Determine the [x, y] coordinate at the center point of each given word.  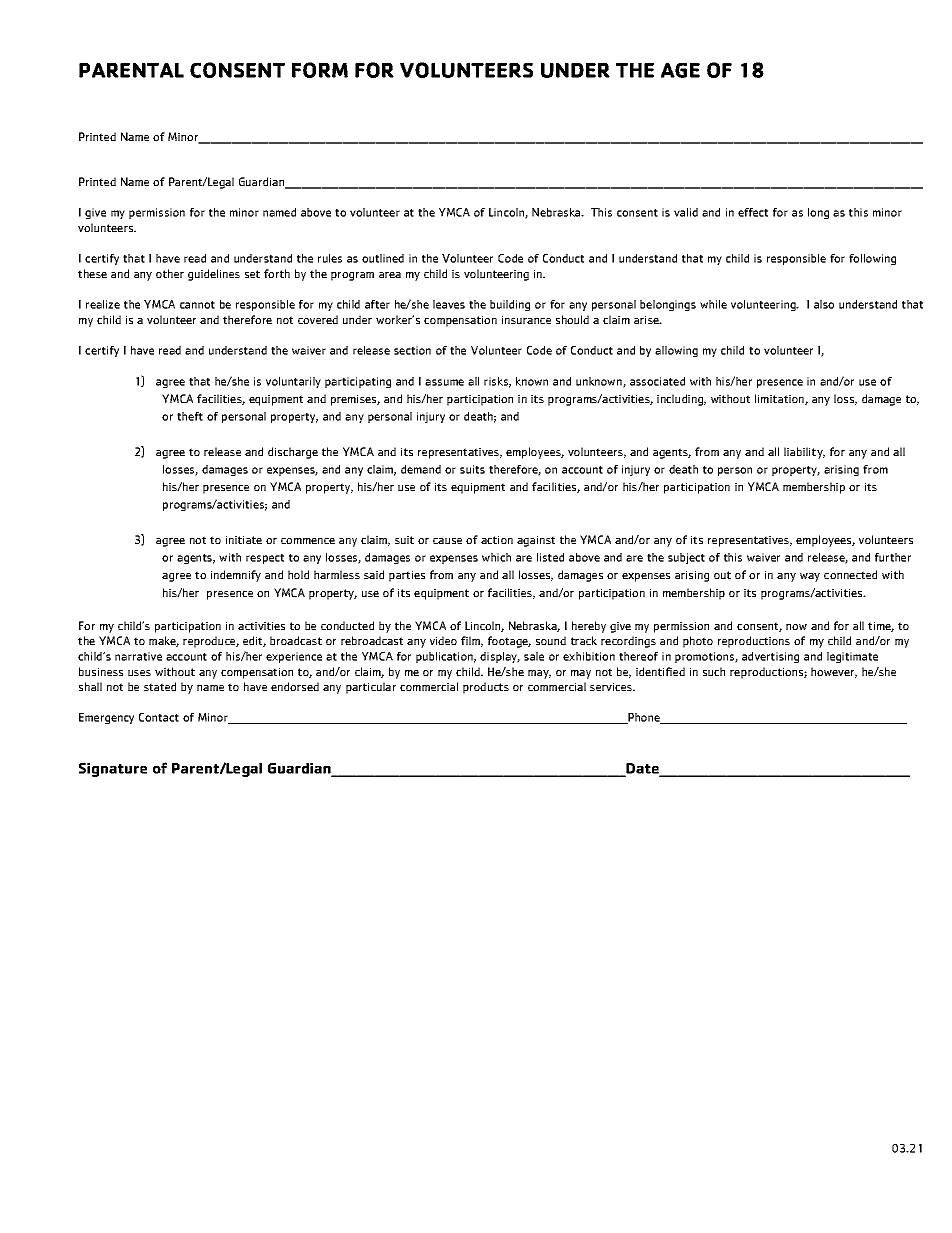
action [497, 540]
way [810, 577]
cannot [197, 305]
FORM [320, 70]
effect [753, 212]
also [824, 304]
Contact [159, 717]
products [486, 688]
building [510, 305]
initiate [244, 540]
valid [686, 212]
